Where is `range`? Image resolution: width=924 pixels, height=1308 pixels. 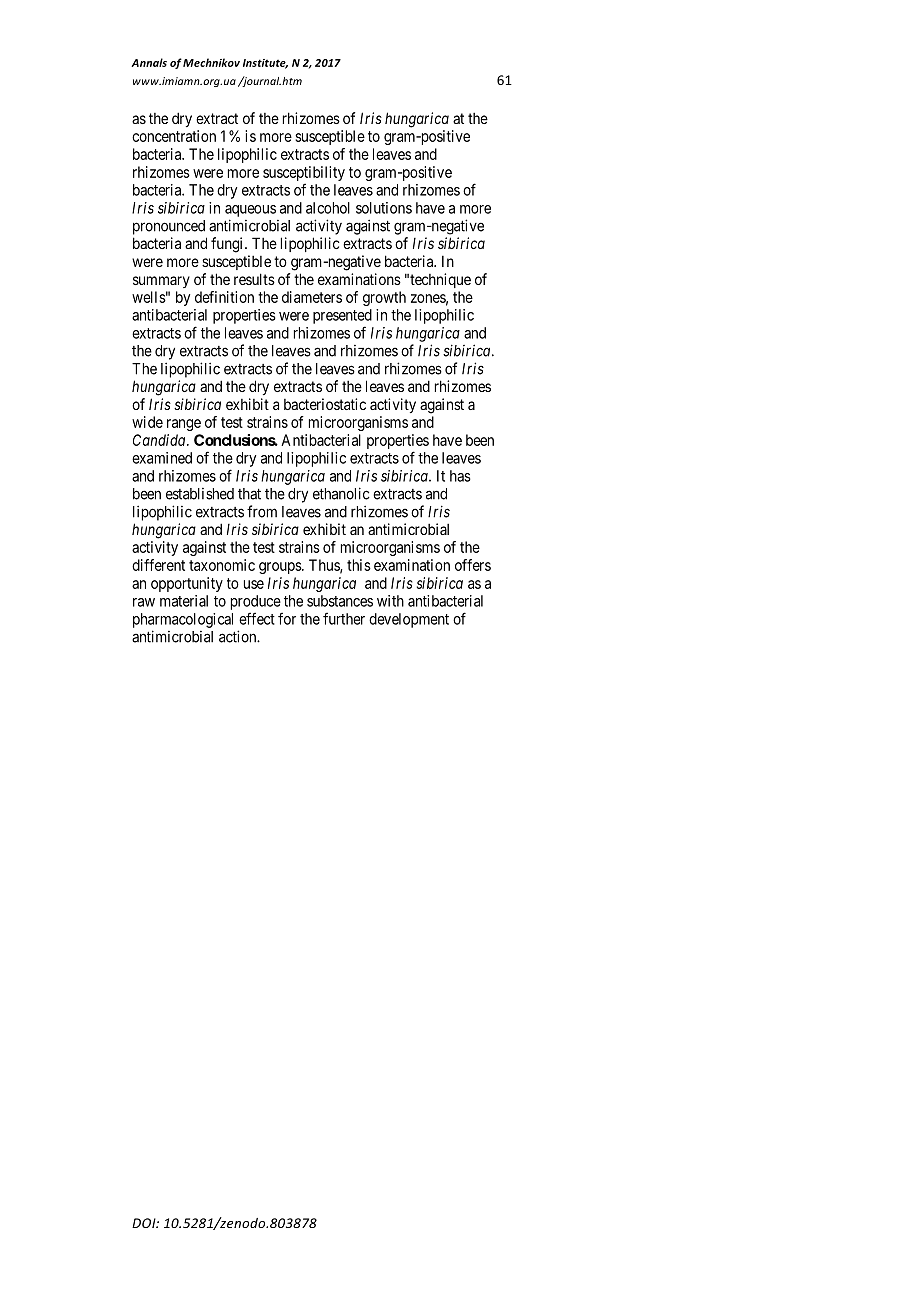
range is located at coordinates (184, 425).
